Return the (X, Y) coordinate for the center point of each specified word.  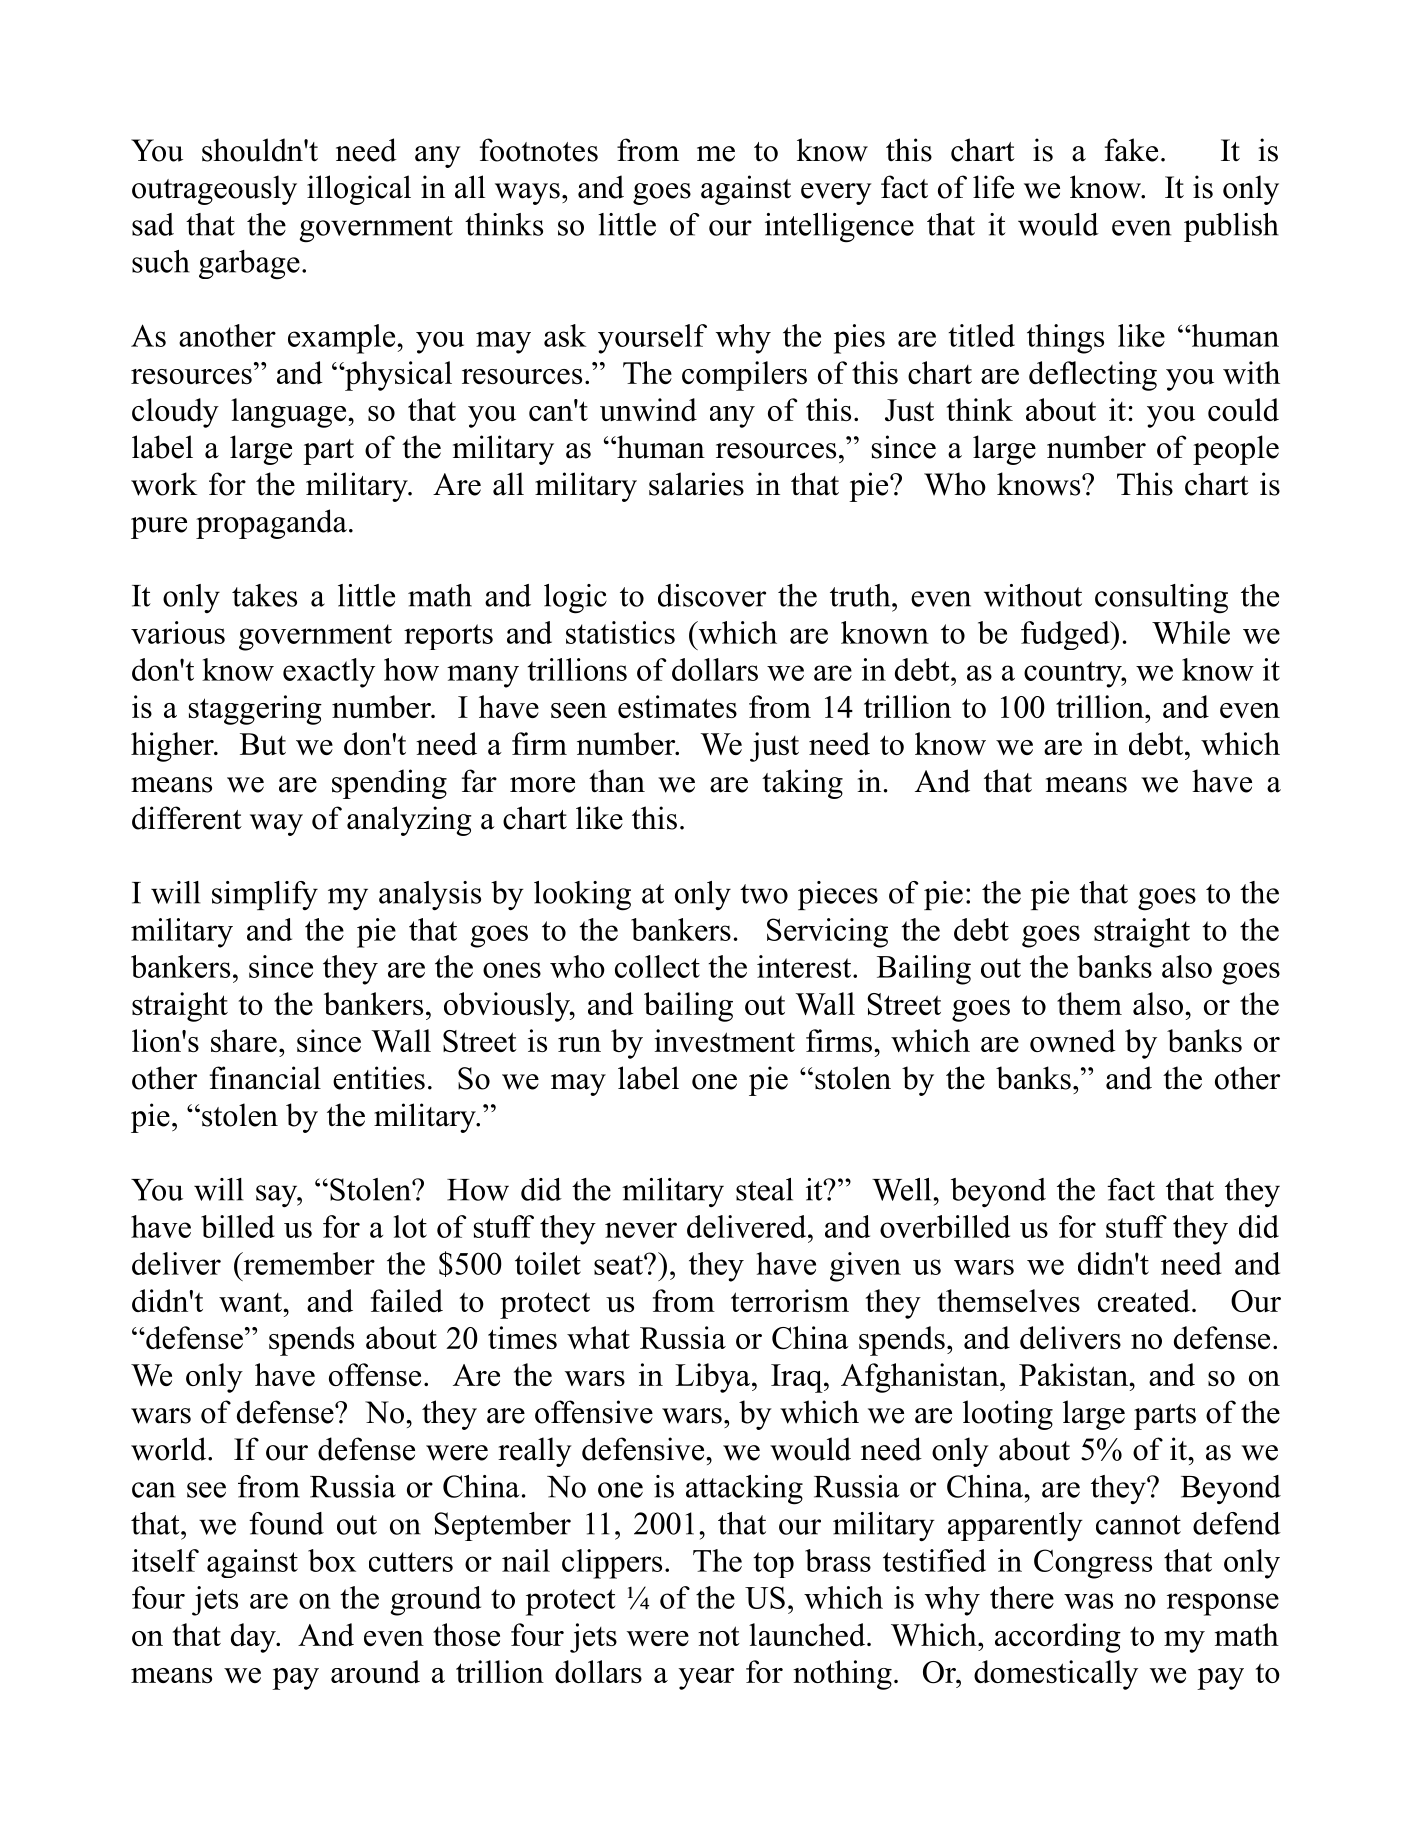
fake (1131, 150)
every (836, 194)
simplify (265, 895)
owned (1073, 1040)
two (764, 894)
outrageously (214, 190)
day (254, 1638)
